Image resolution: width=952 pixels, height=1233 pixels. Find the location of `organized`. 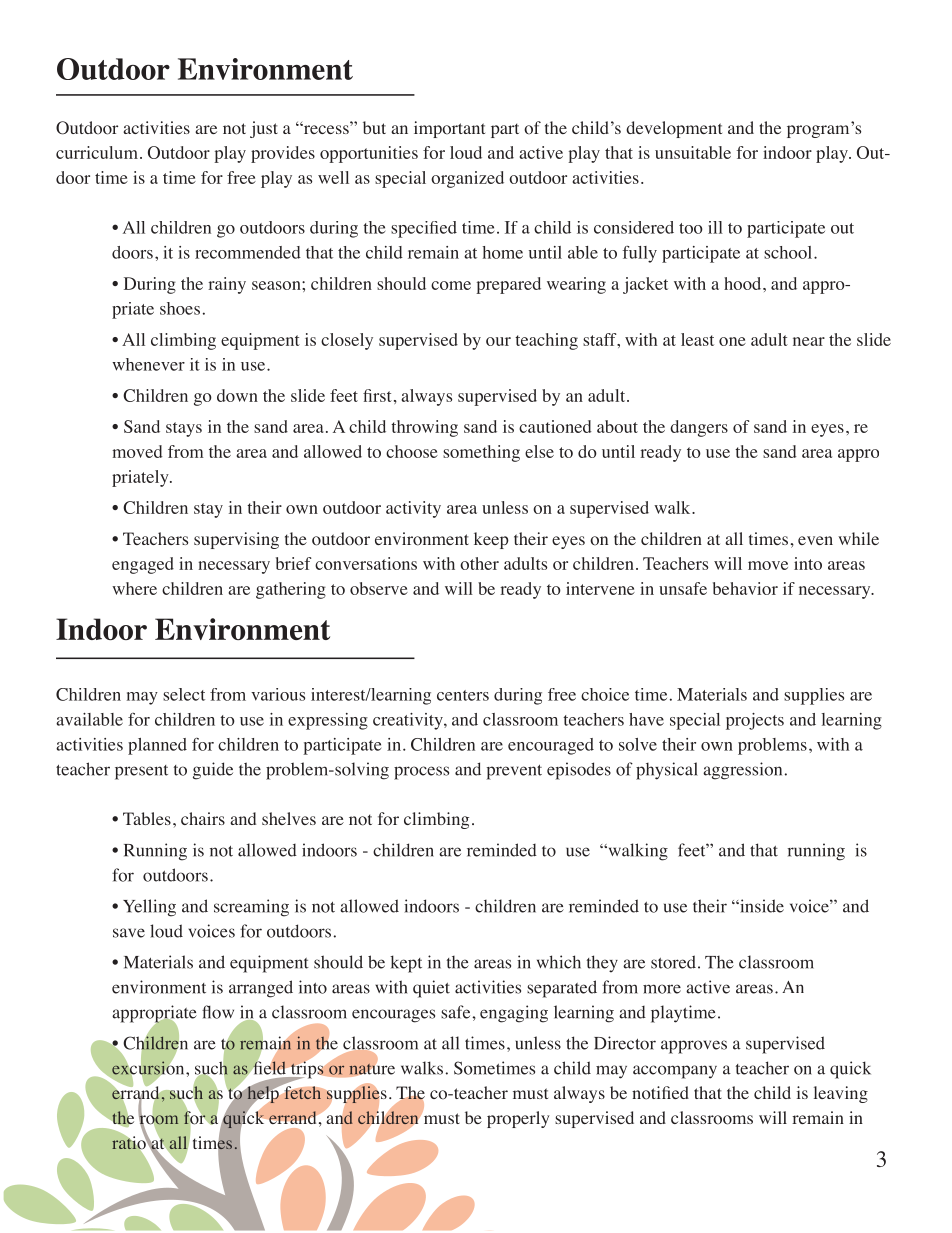

organized is located at coordinates (467, 179).
